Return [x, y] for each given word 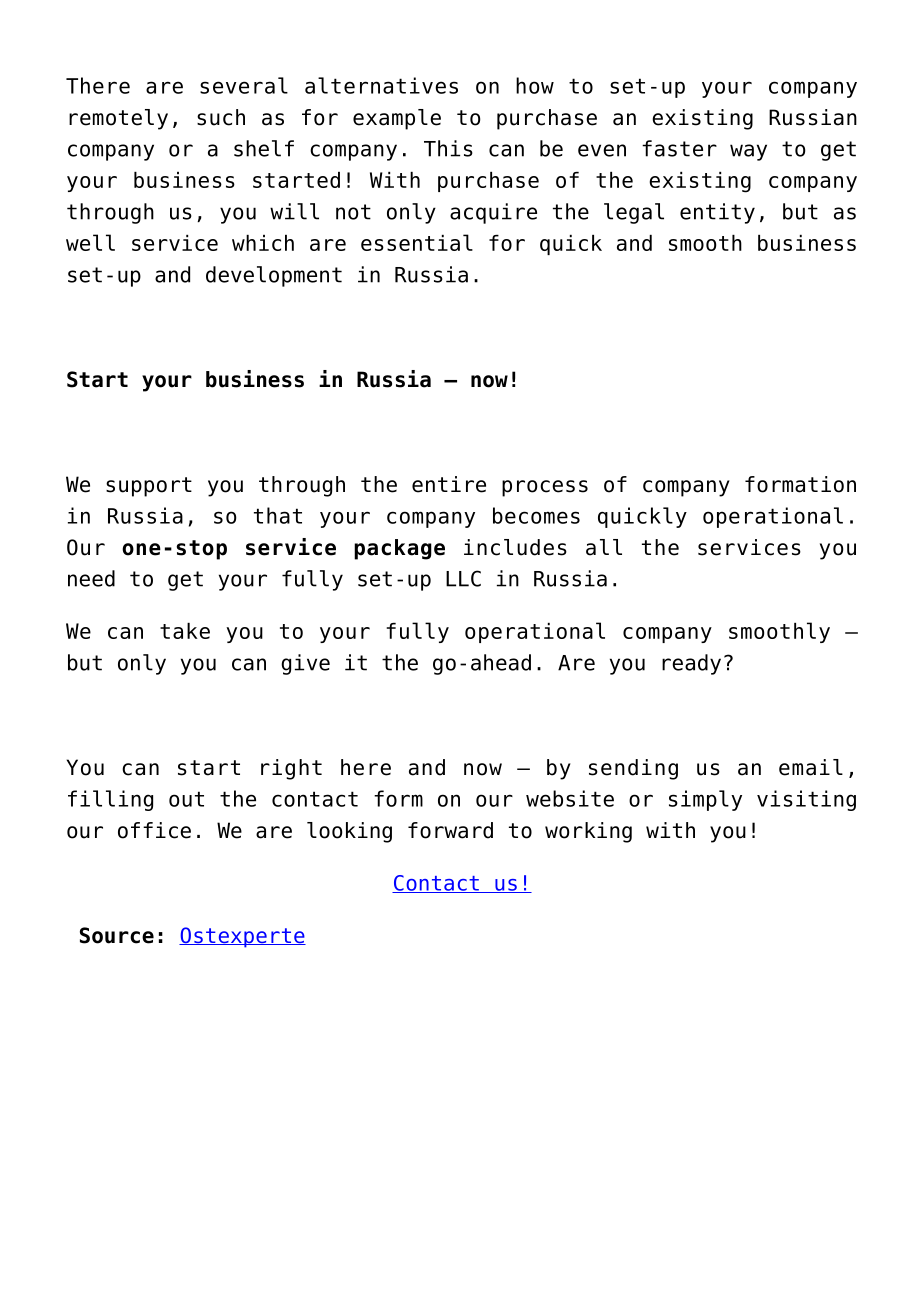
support [149, 487]
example [397, 119]
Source [117, 935]
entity [717, 213]
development [274, 276]
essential [417, 242]
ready [691, 664]
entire [449, 484]
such [221, 117]
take [185, 631]
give [305, 664]
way [748, 152]
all [604, 547]
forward [450, 830]
